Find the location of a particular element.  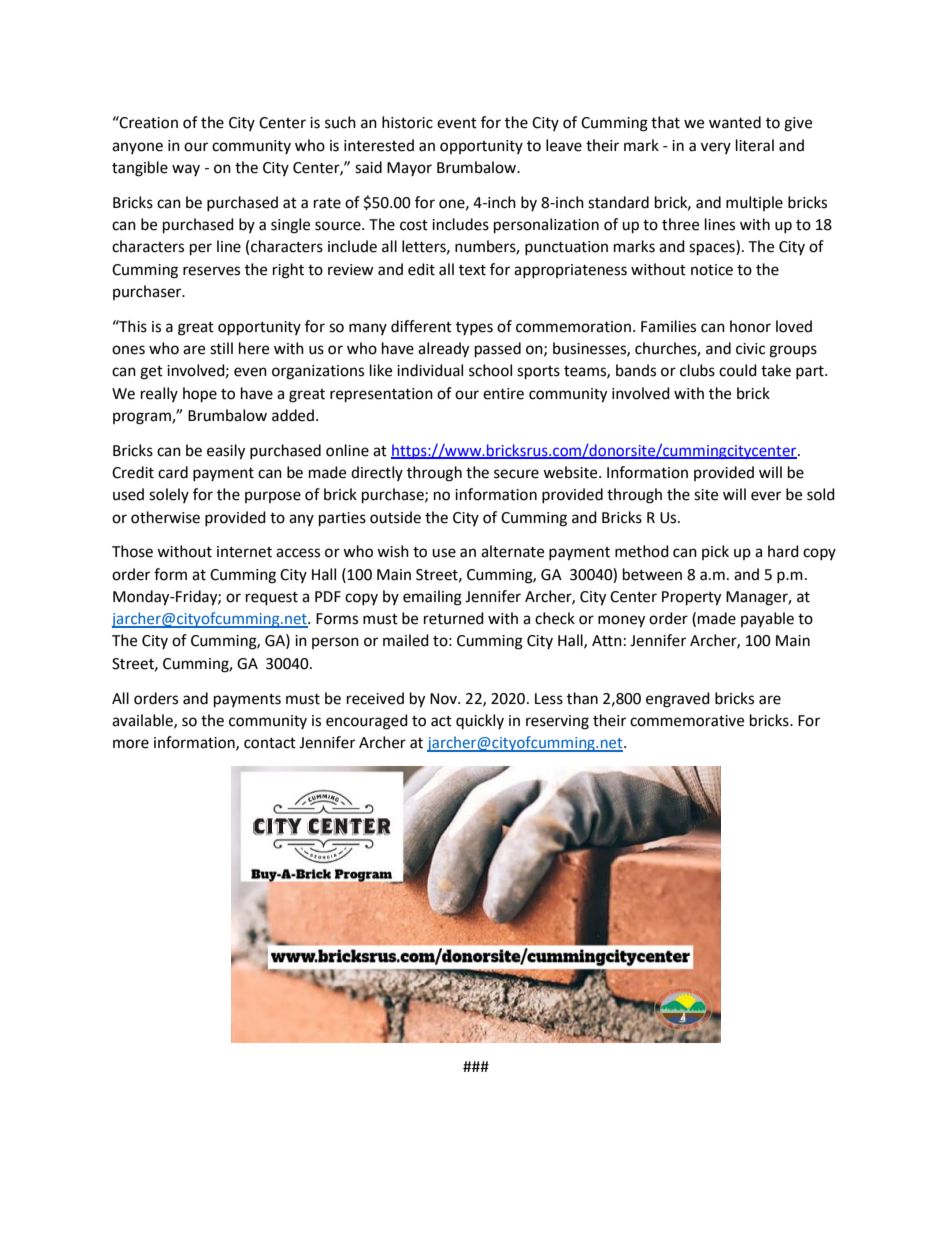

historic is located at coordinates (407, 122).
